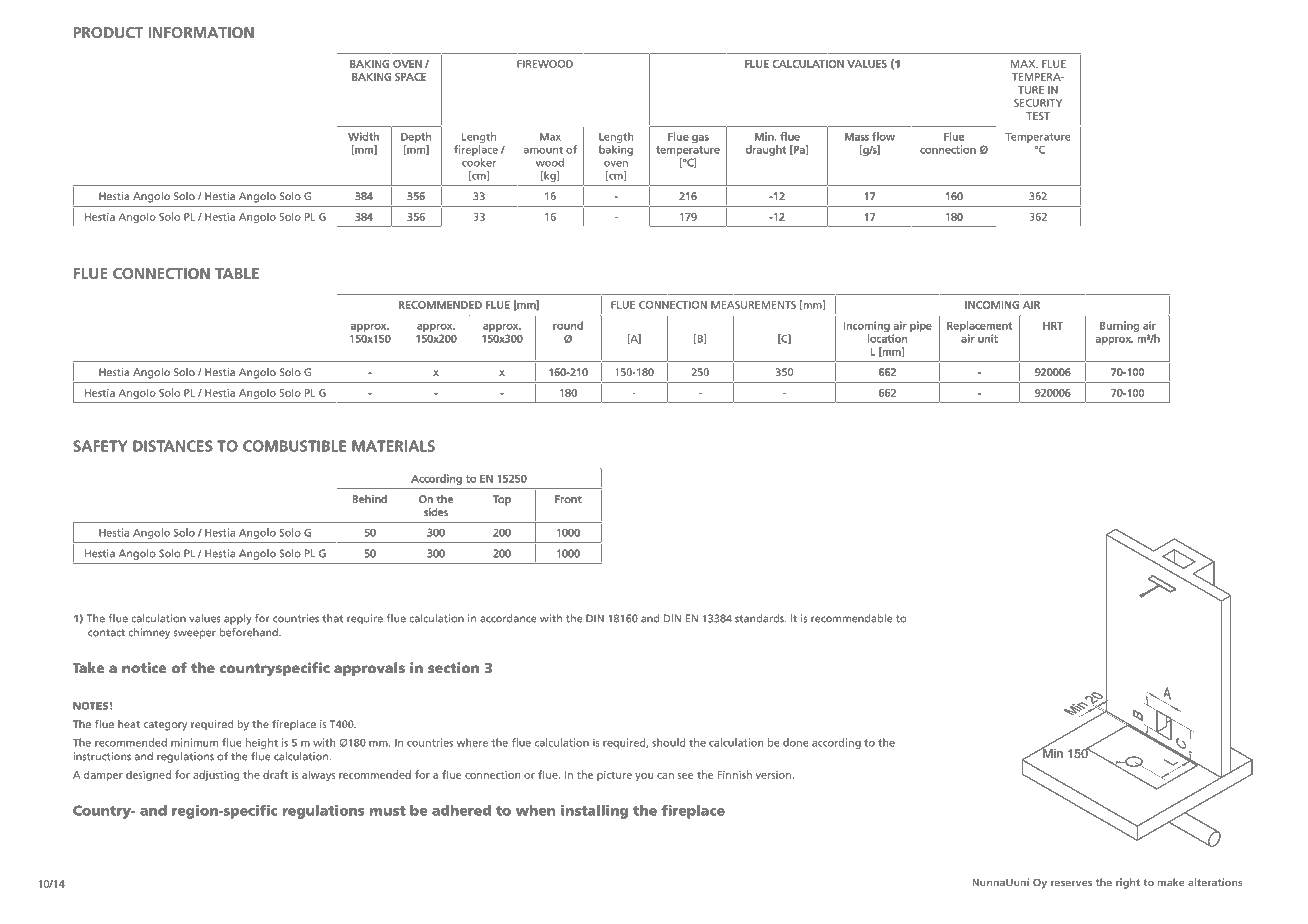 The width and height of the document is (1308, 924). I want to click on apply, so click(238, 619).
